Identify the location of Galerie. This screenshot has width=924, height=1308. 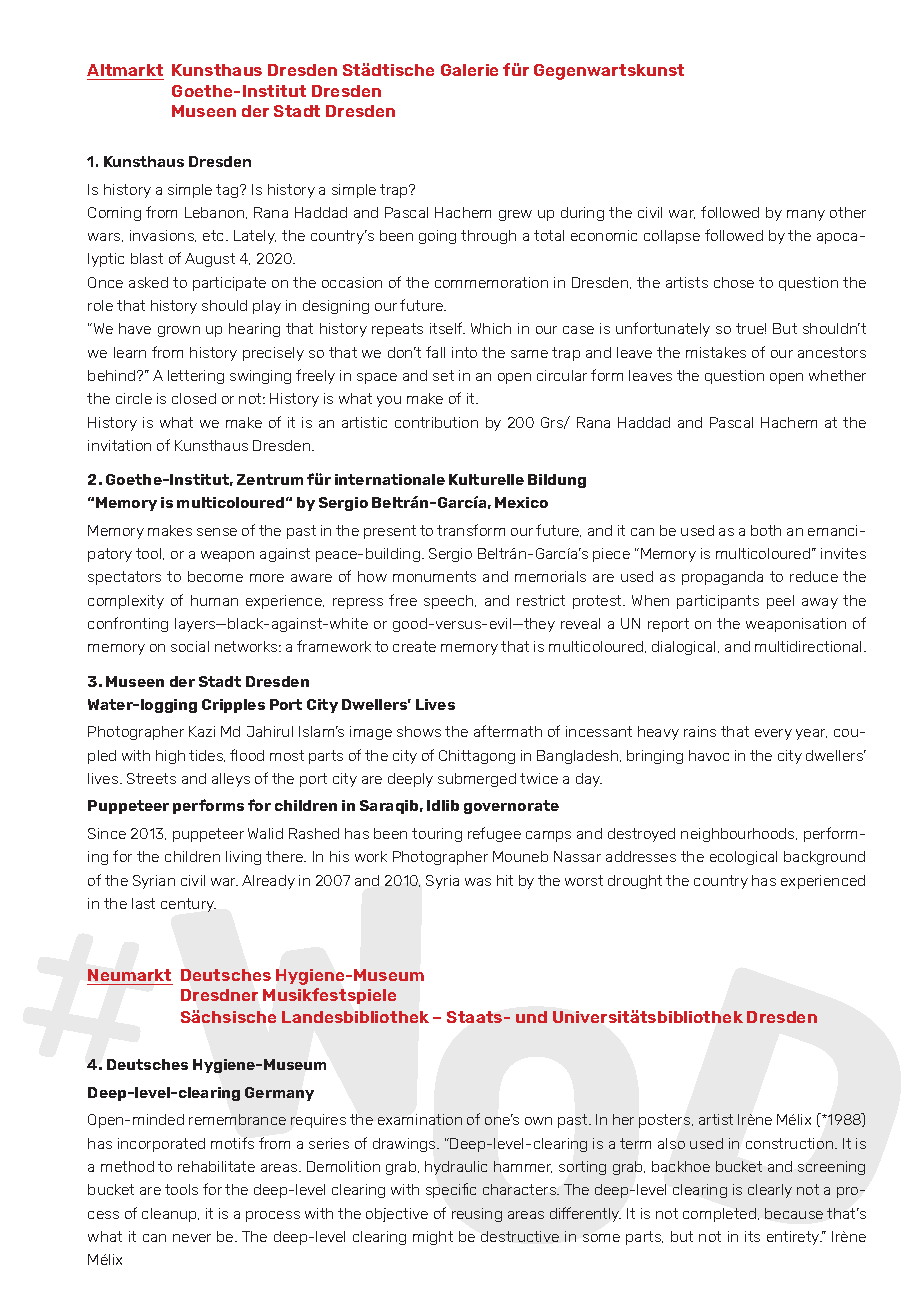
(469, 70).
